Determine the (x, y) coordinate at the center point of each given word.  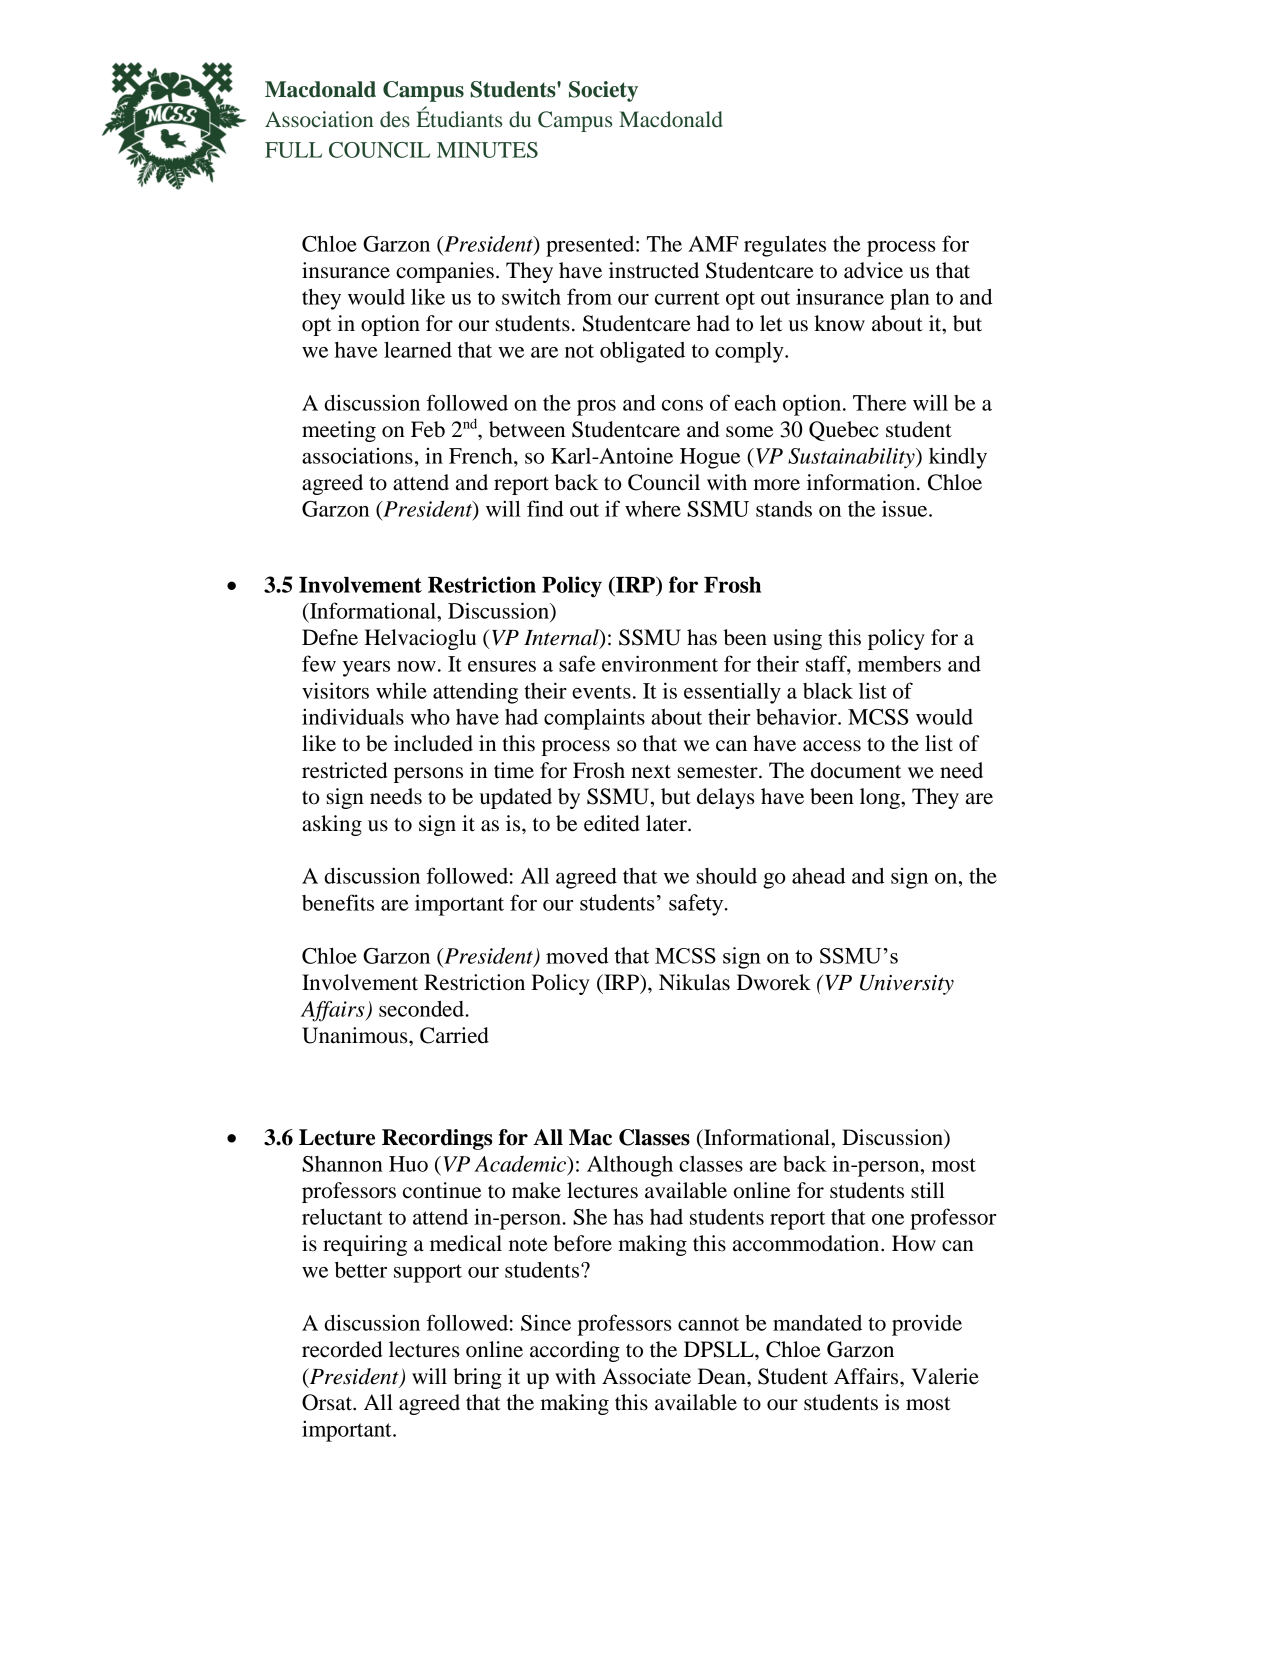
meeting (339, 431)
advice (873, 270)
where (653, 509)
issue (906, 508)
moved (577, 955)
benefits (338, 902)
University (907, 985)
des (395, 119)
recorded (342, 1349)
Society (603, 91)
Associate (646, 1376)
